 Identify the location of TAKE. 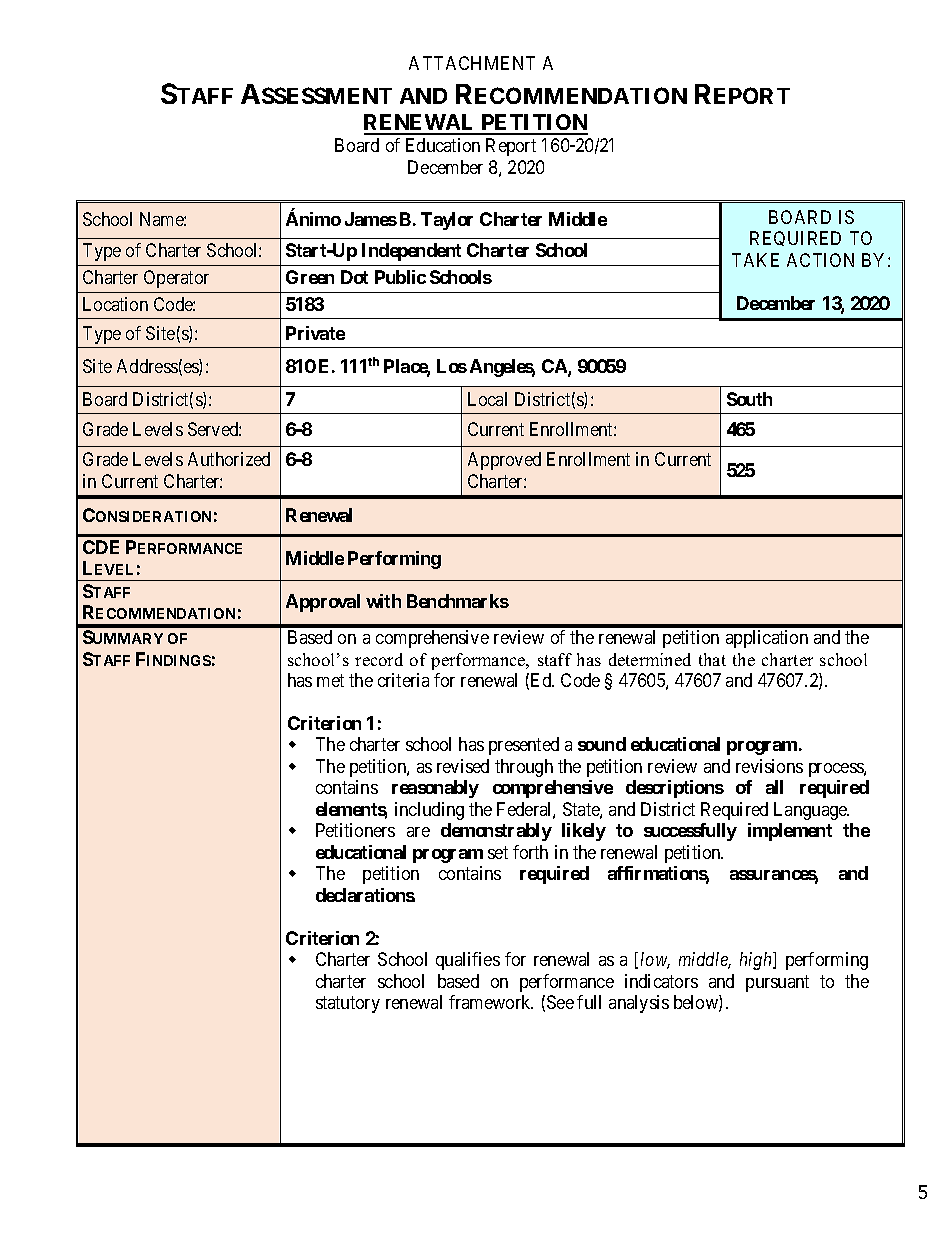
(755, 260).
